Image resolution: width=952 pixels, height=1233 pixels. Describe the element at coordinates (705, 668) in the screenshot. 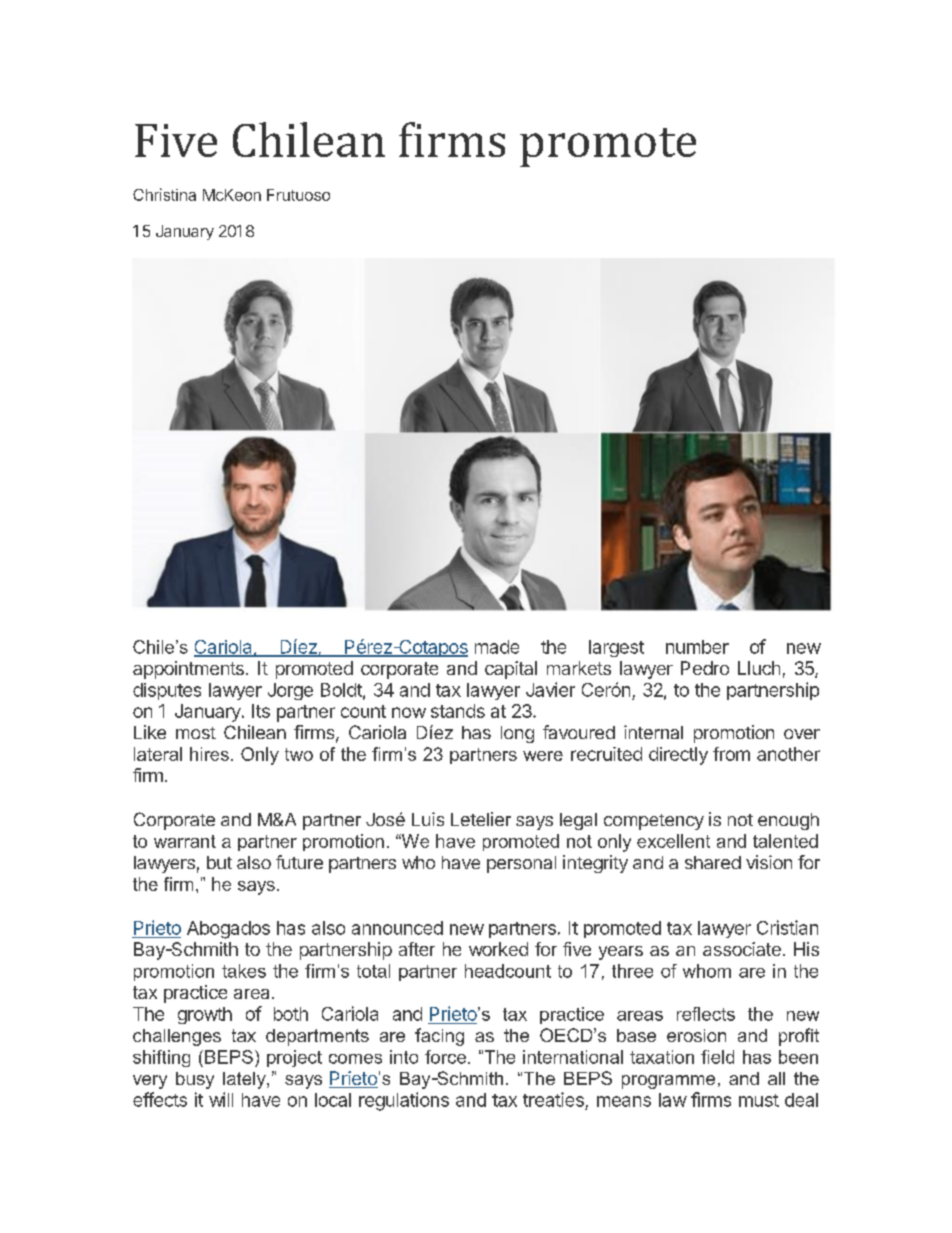

I see `Pedro` at that location.
